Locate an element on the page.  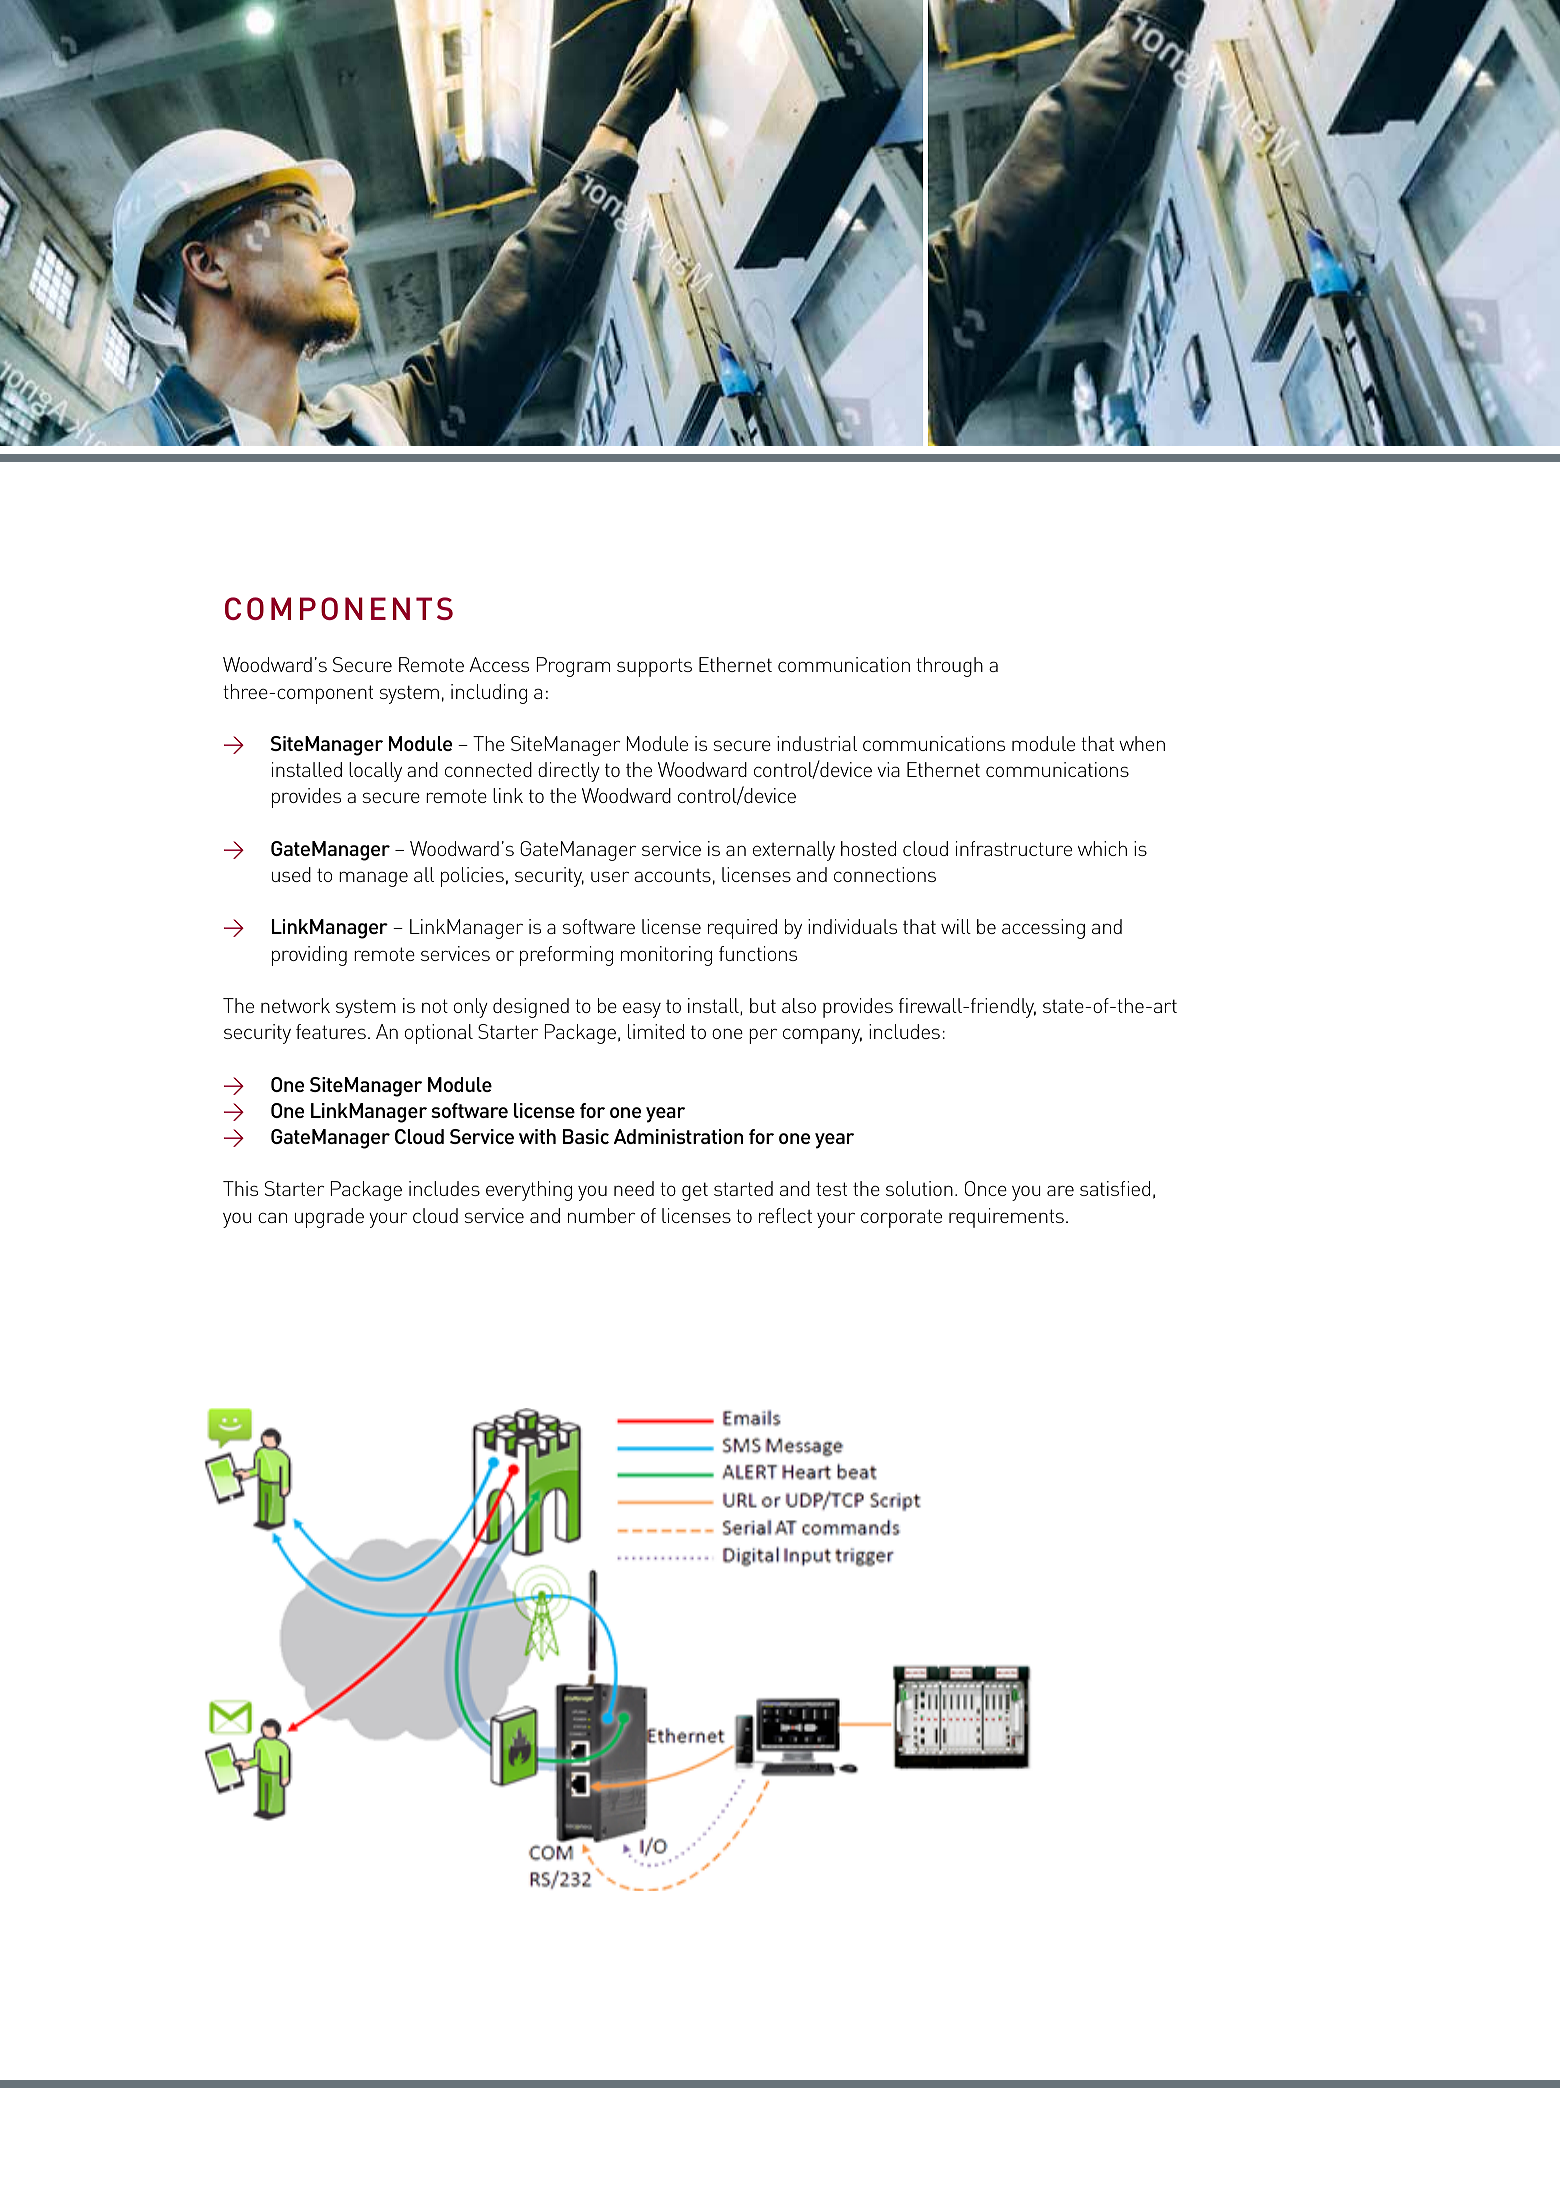
get is located at coordinates (695, 1191).
